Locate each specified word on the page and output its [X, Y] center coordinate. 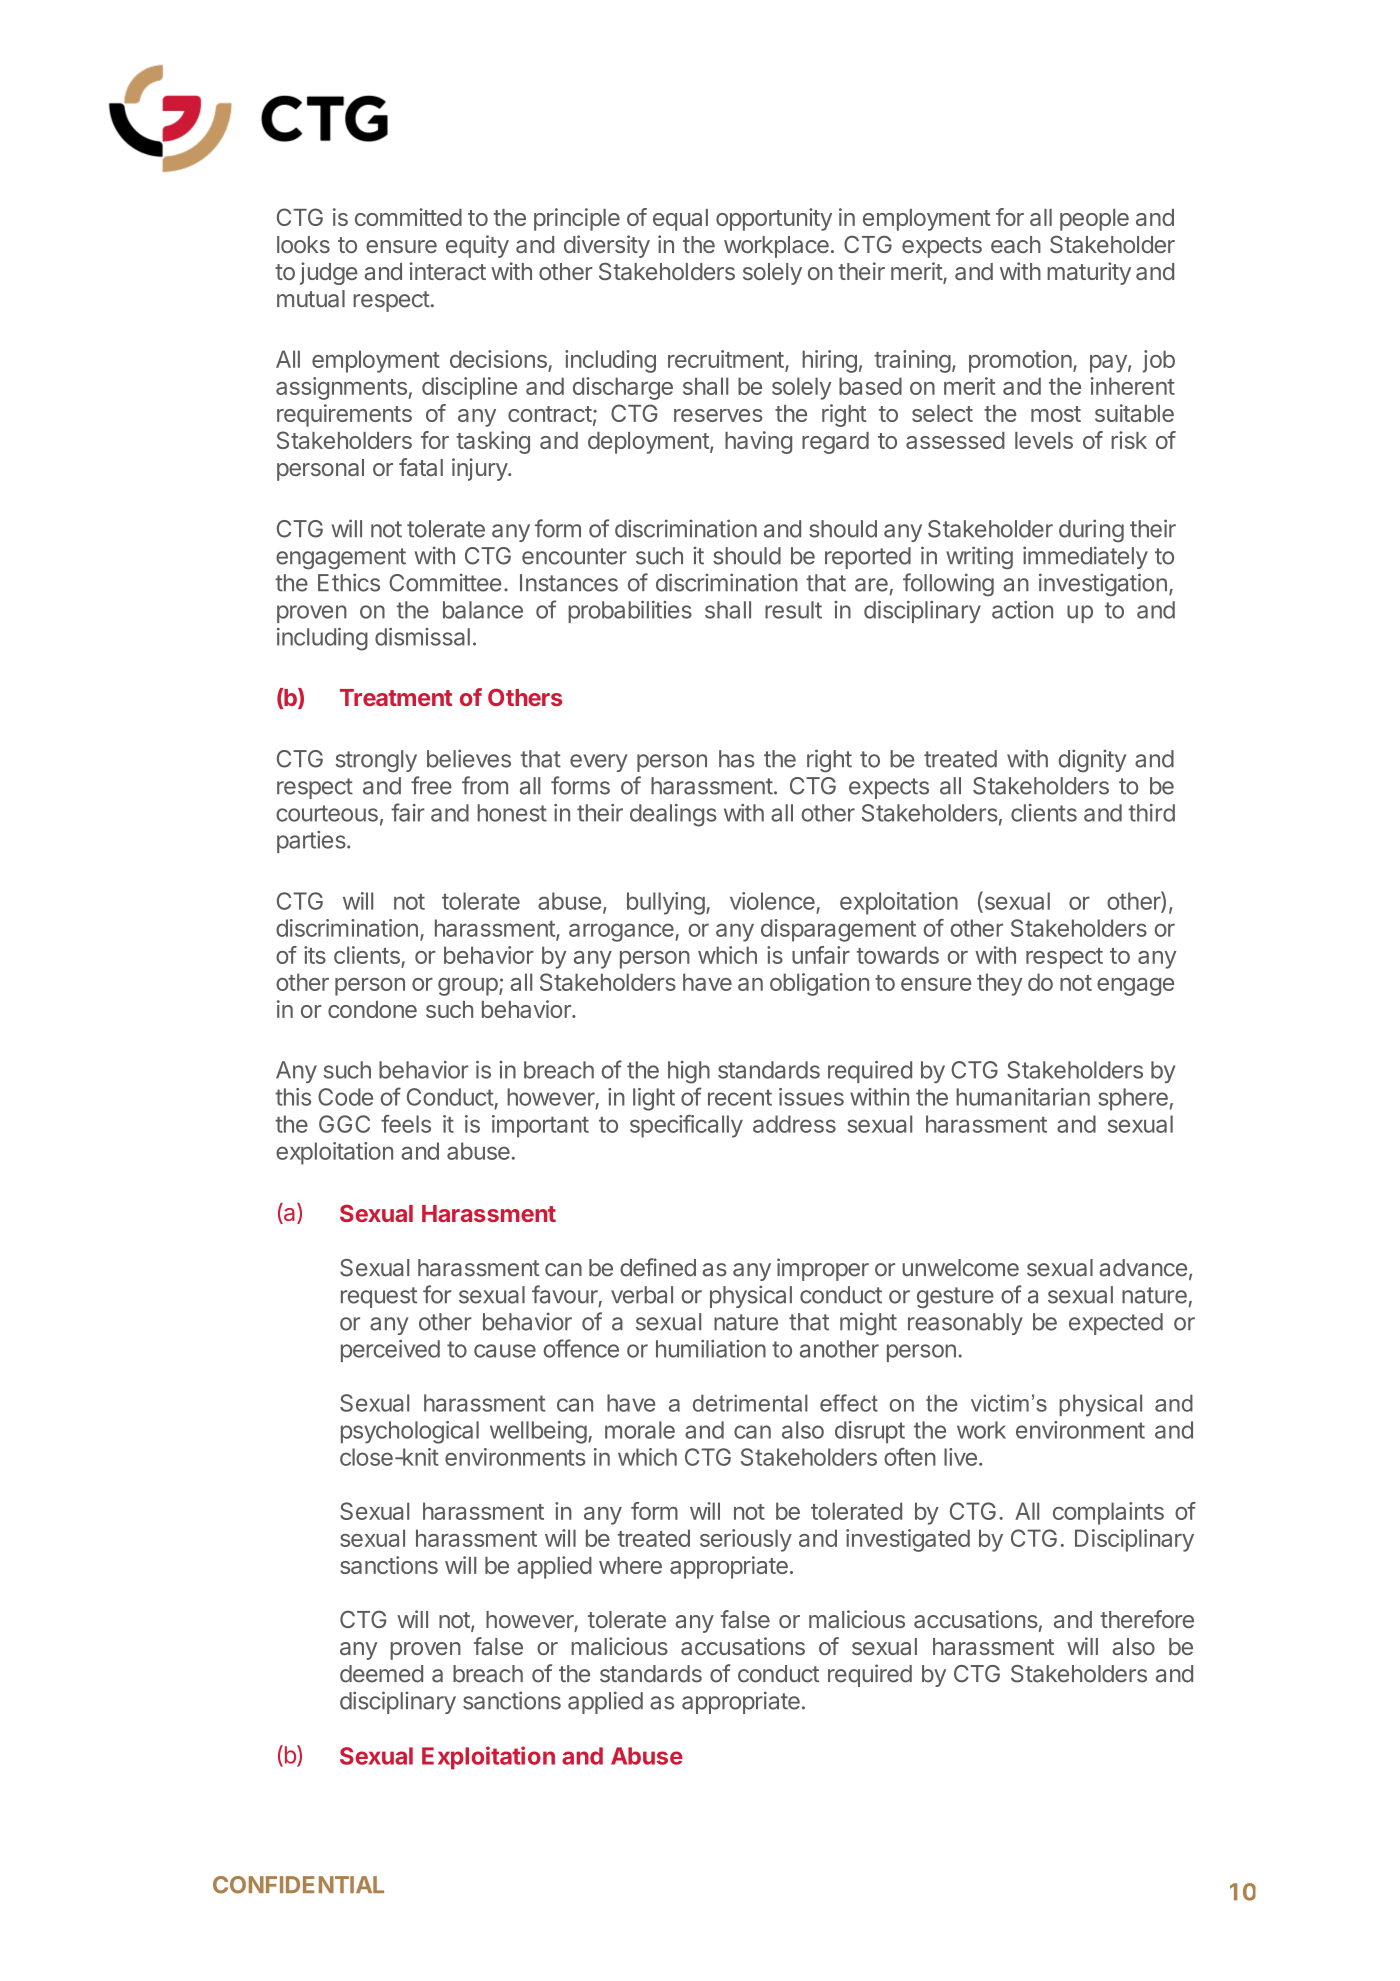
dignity [1092, 761]
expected [1116, 1324]
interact [448, 271]
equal [680, 220]
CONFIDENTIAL [298, 1885]
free [431, 785]
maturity [1089, 273]
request [379, 1297]
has [737, 759]
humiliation [711, 1349]
